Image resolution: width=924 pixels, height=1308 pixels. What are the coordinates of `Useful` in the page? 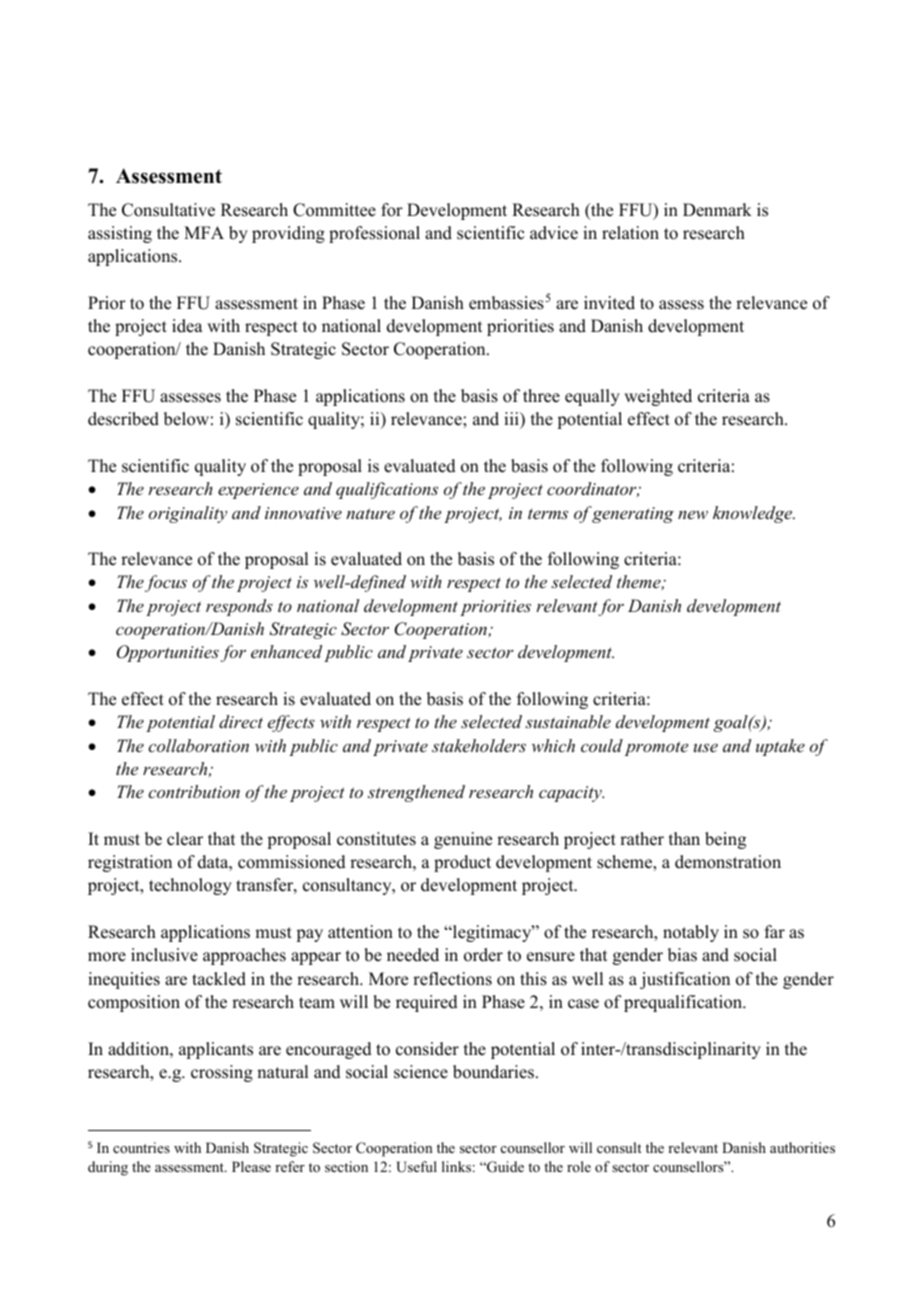 It's located at (416, 1167).
